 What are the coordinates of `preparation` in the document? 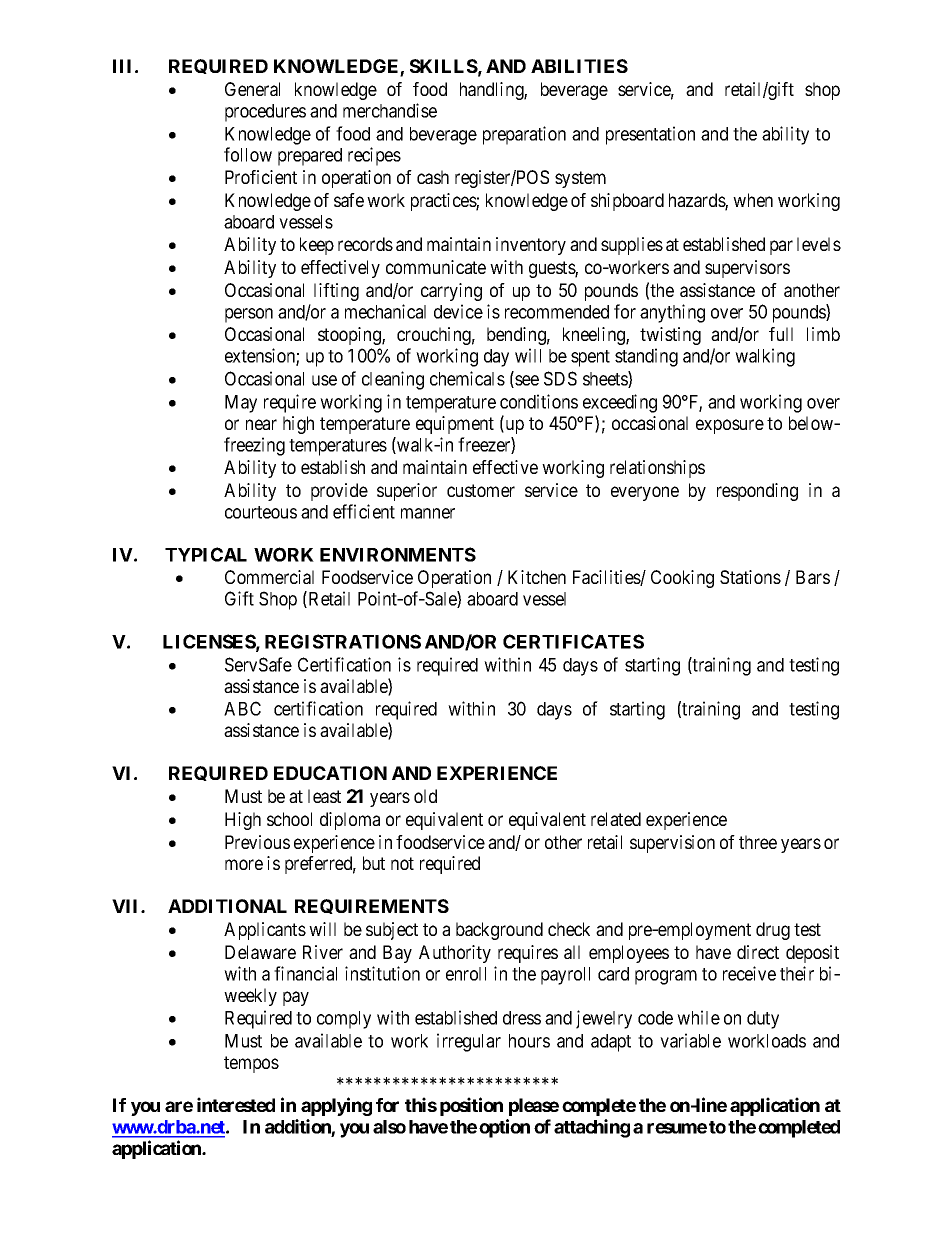 It's located at (524, 135).
